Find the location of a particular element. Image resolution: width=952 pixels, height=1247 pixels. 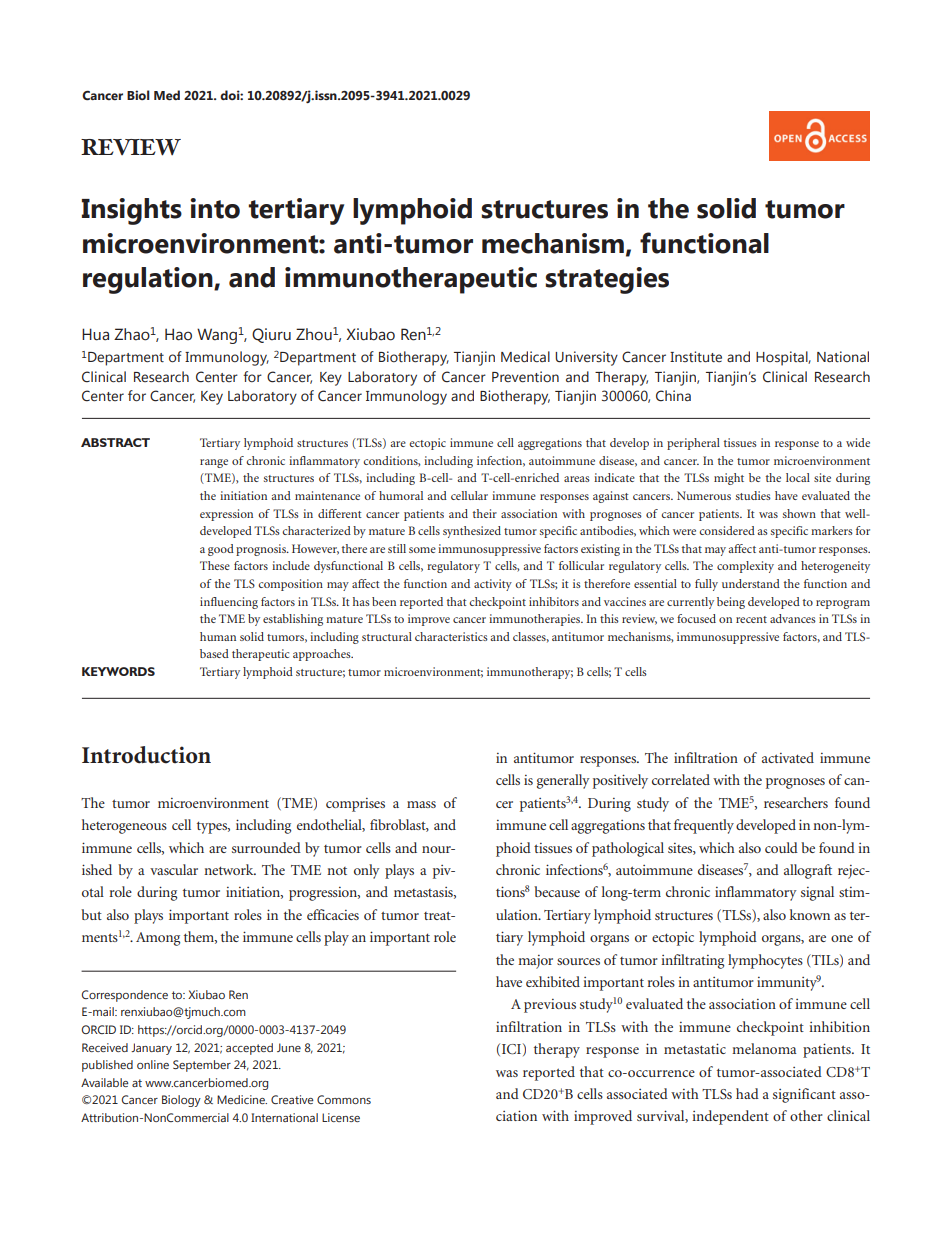

Institute is located at coordinates (696, 356).
